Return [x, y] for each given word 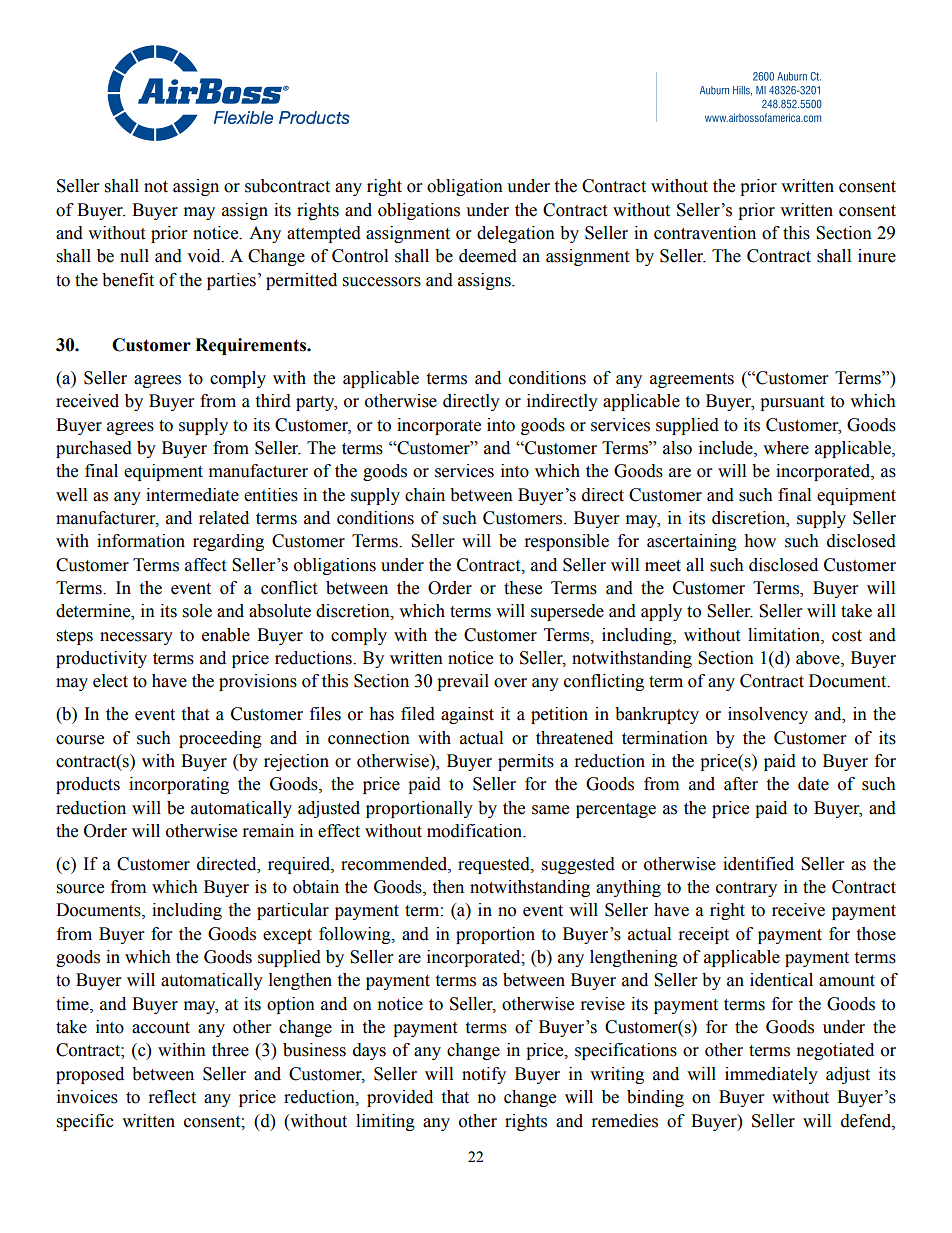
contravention [705, 233]
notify [484, 1075]
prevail [463, 682]
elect [110, 681]
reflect [172, 1097]
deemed [488, 256]
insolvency [768, 715]
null [134, 256]
